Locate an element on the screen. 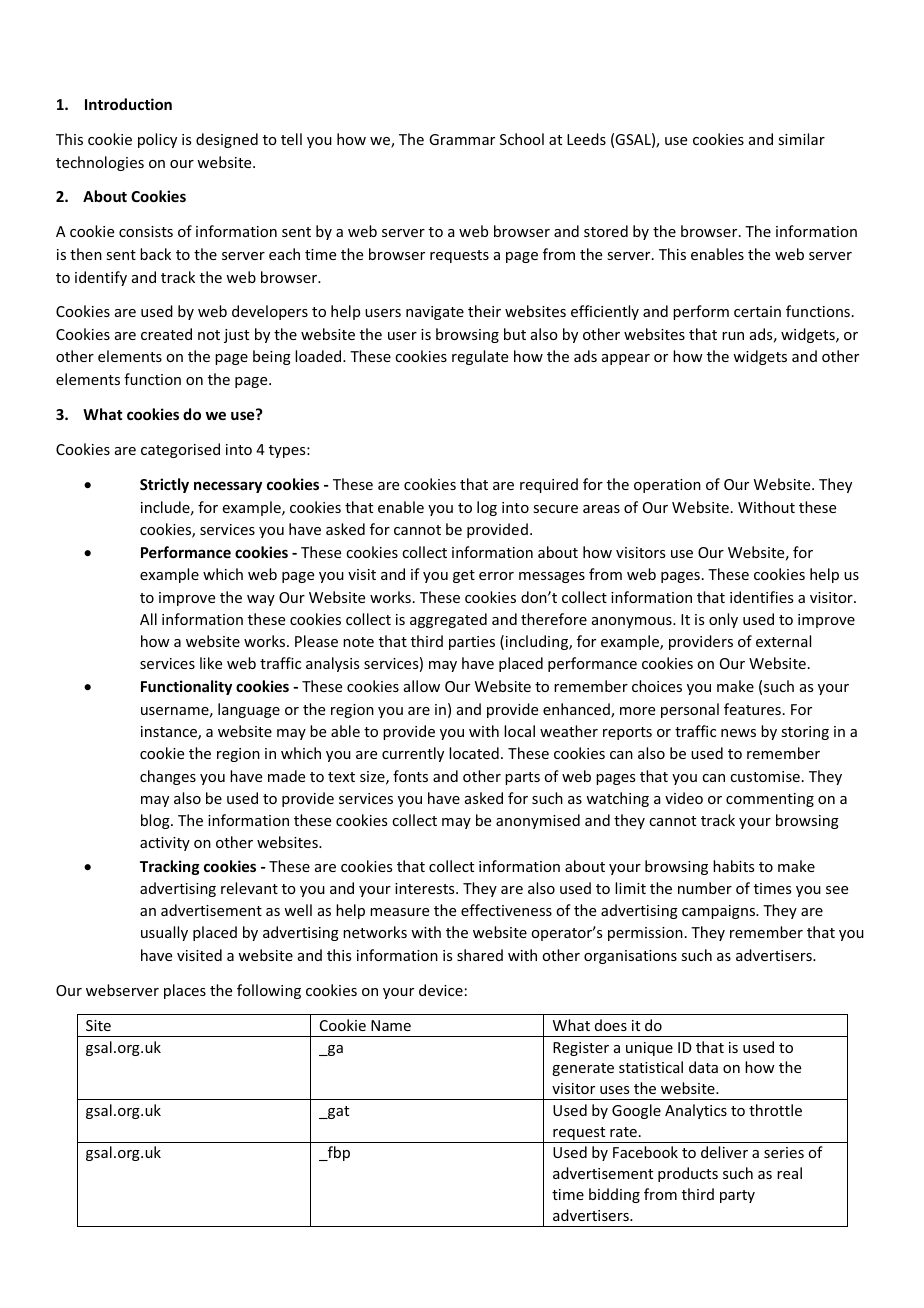  policy is located at coordinates (157, 140).
